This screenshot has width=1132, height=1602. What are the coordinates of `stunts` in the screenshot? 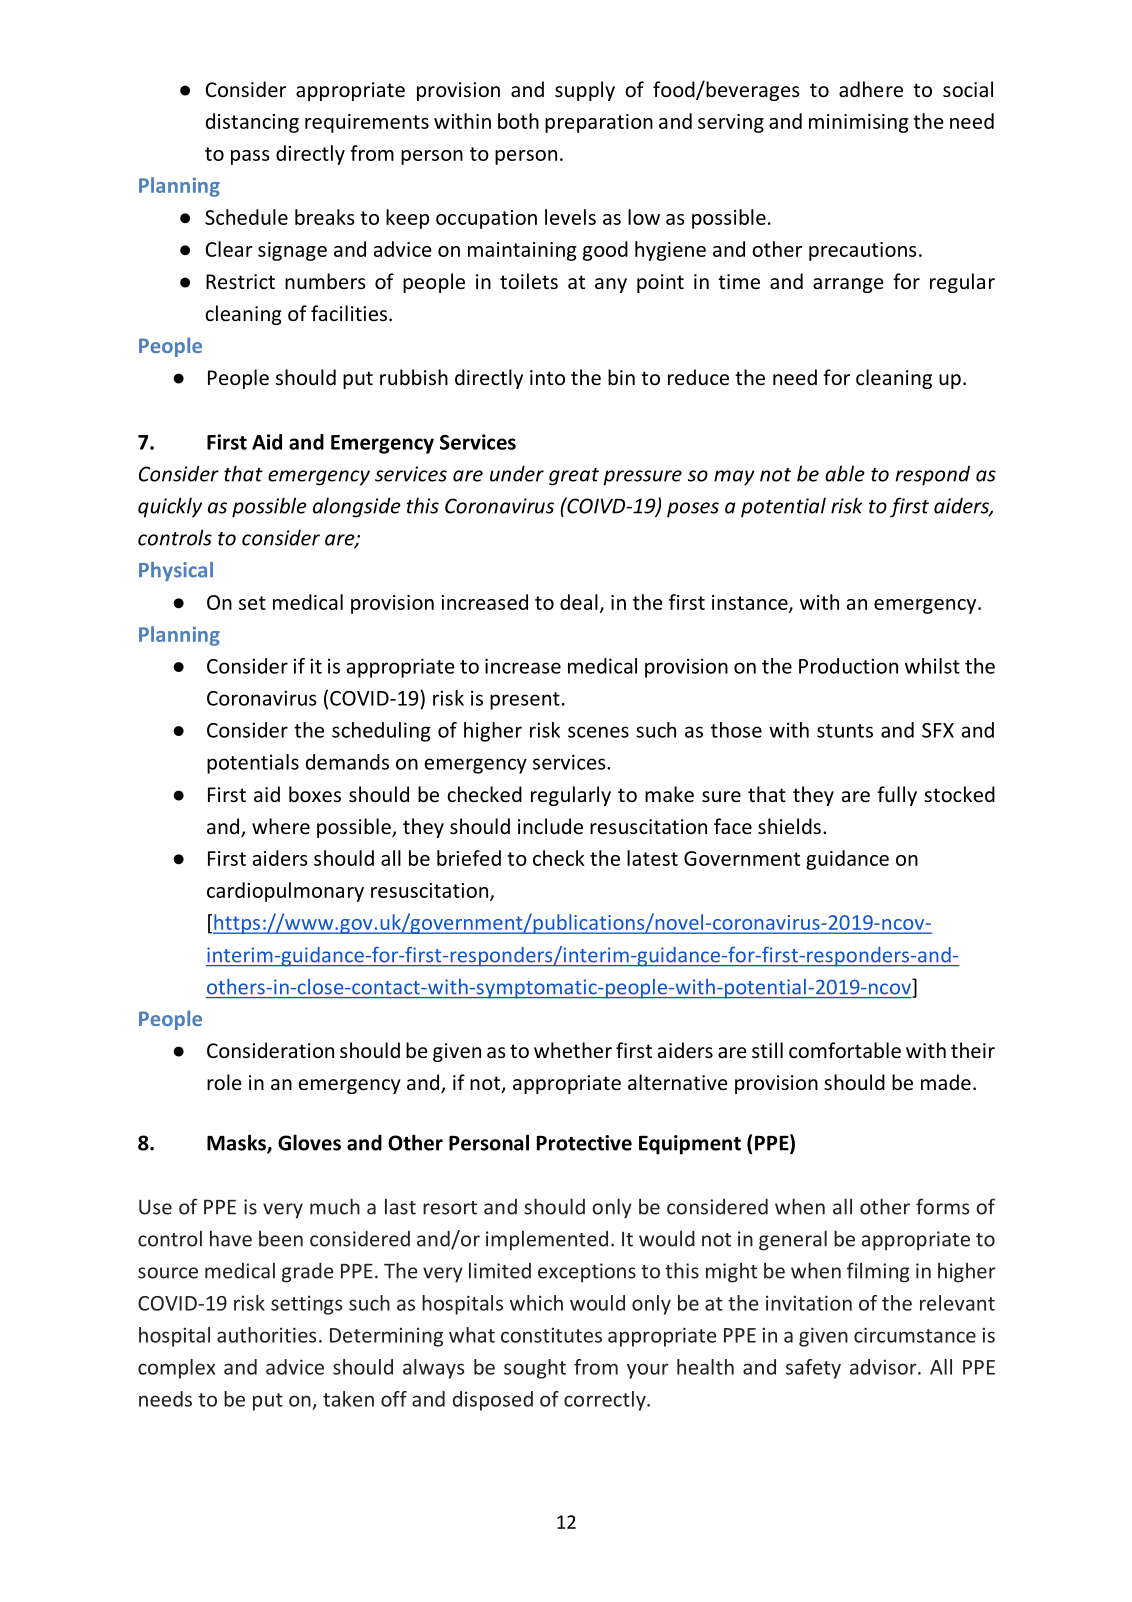 It's located at (845, 731).
